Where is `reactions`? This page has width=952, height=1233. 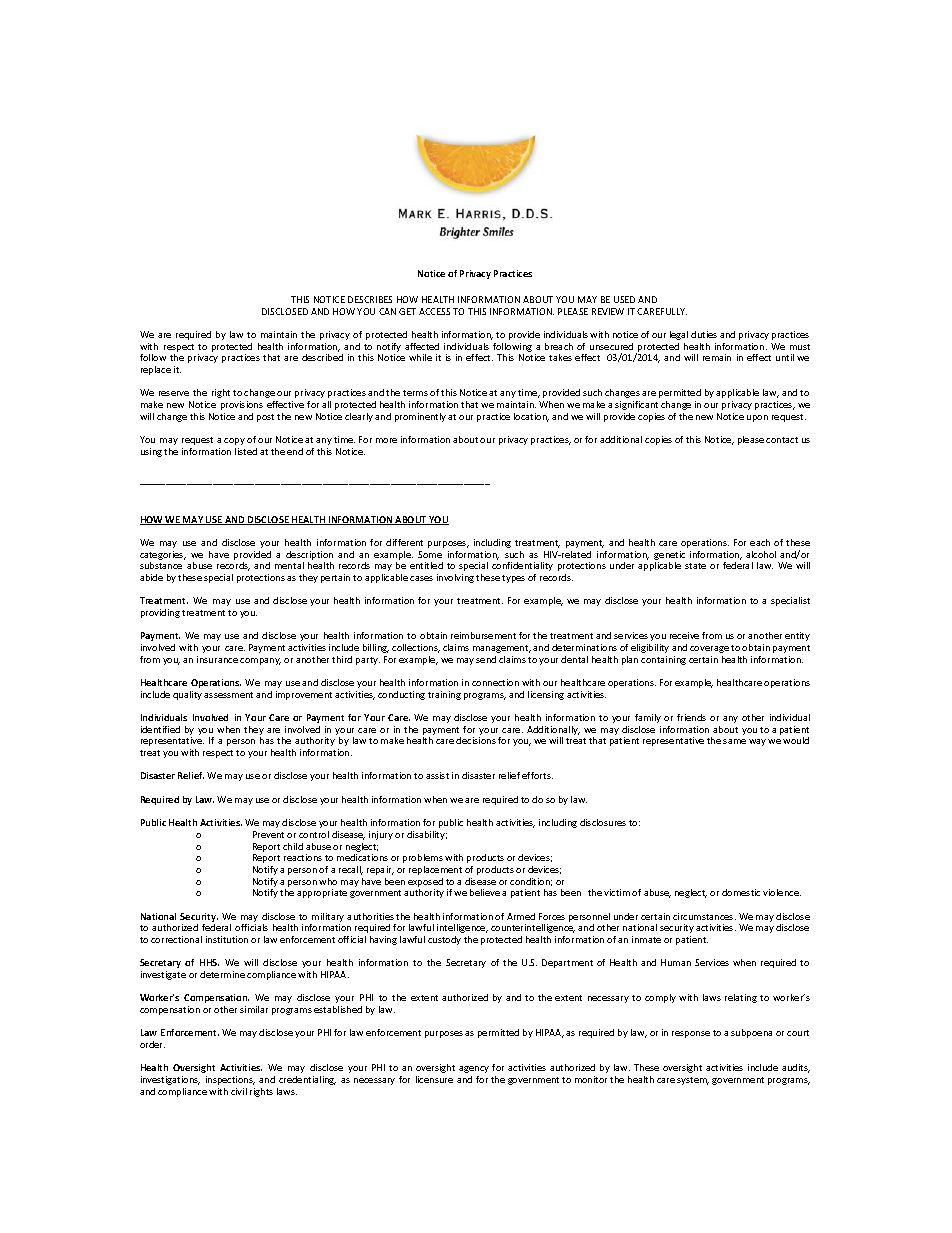
reactions is located at coordinates (303, 857).
